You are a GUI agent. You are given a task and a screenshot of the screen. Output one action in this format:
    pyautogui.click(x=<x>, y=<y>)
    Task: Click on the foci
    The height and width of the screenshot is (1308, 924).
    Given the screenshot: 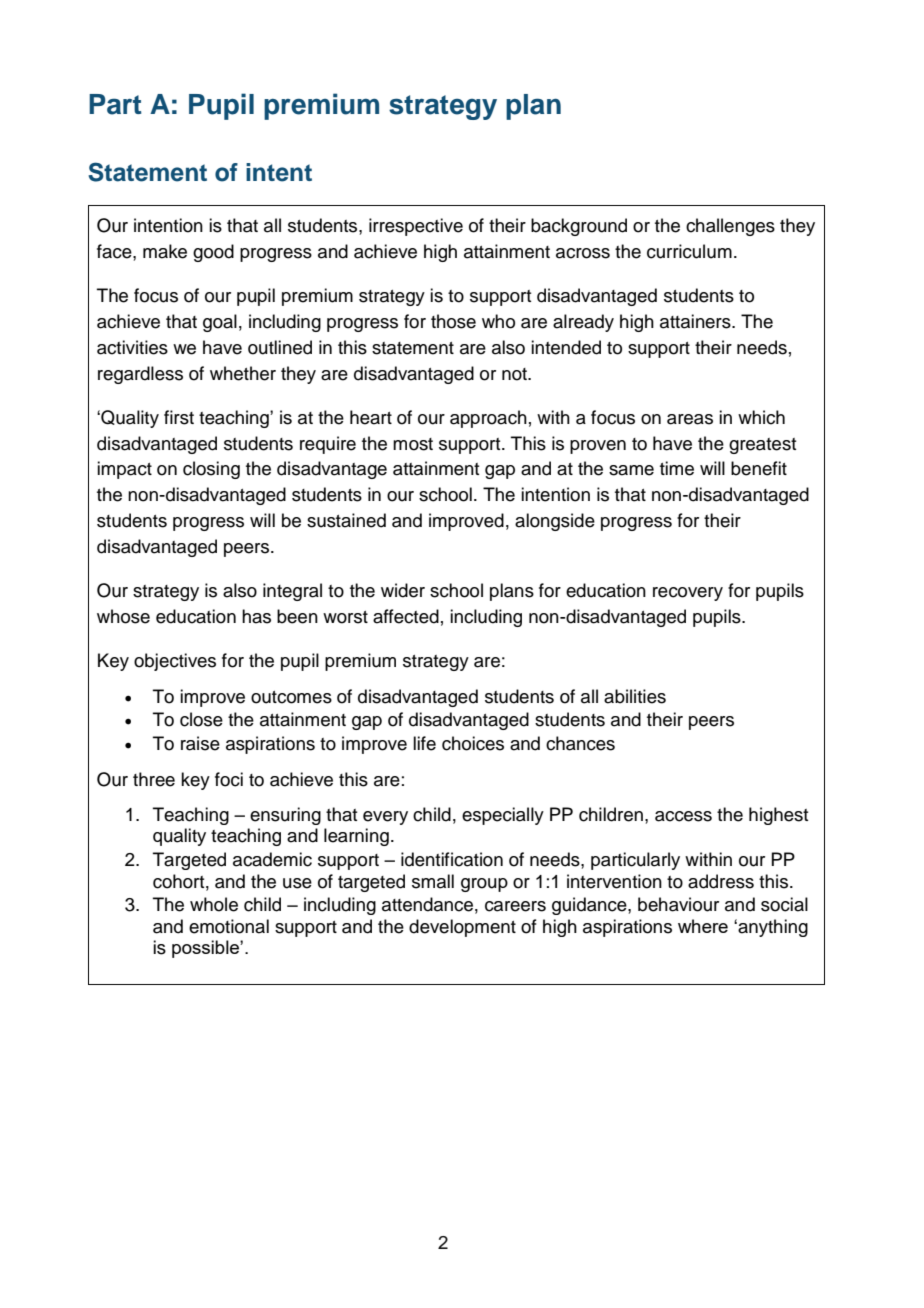 What is the action you would take?
    pyautogui.click(x=229, y=779)
